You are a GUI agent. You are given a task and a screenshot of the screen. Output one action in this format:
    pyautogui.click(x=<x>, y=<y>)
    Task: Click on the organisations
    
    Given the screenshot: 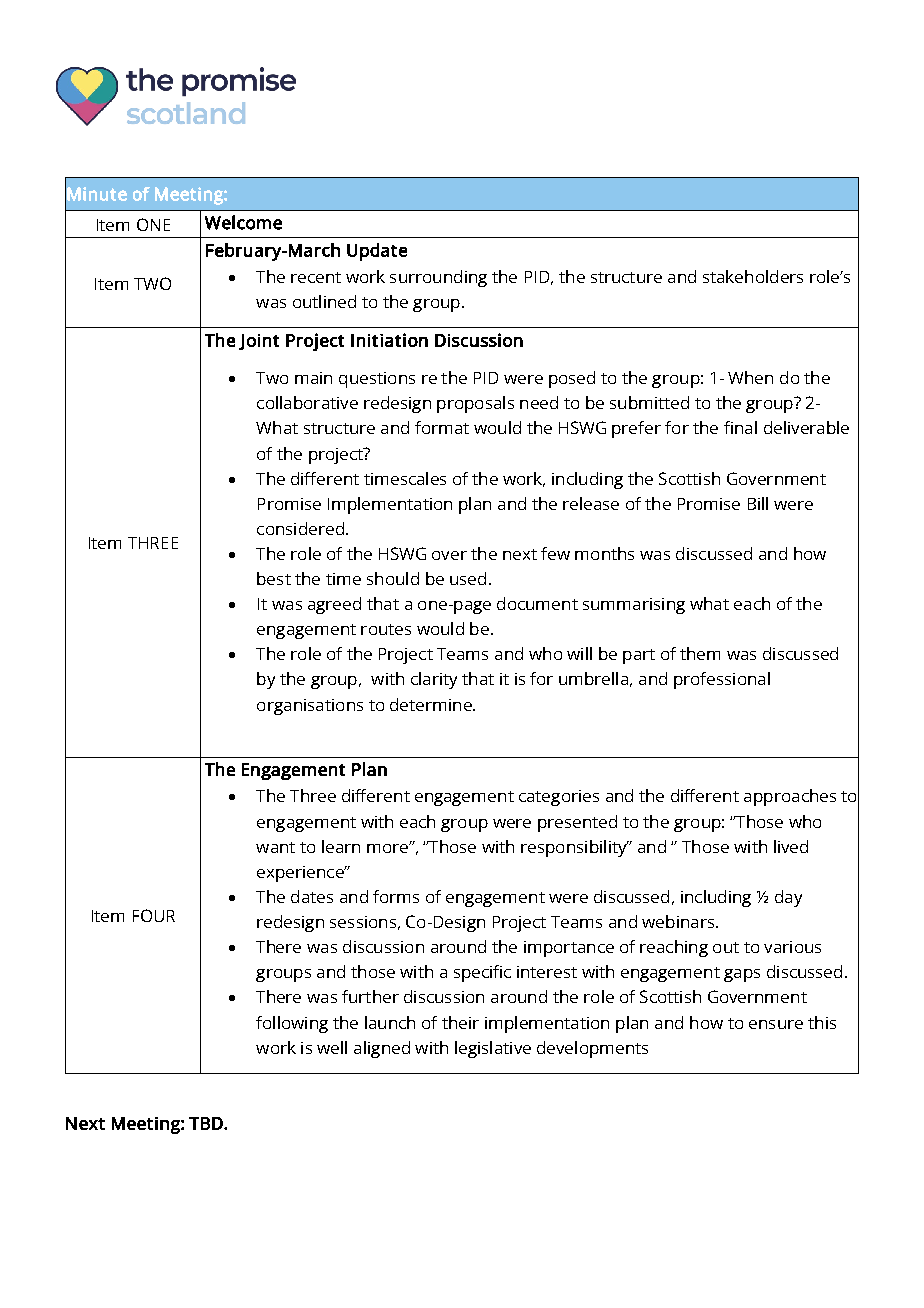 What is the action you would take?
    pyautogui.click(x=310, y=707)
